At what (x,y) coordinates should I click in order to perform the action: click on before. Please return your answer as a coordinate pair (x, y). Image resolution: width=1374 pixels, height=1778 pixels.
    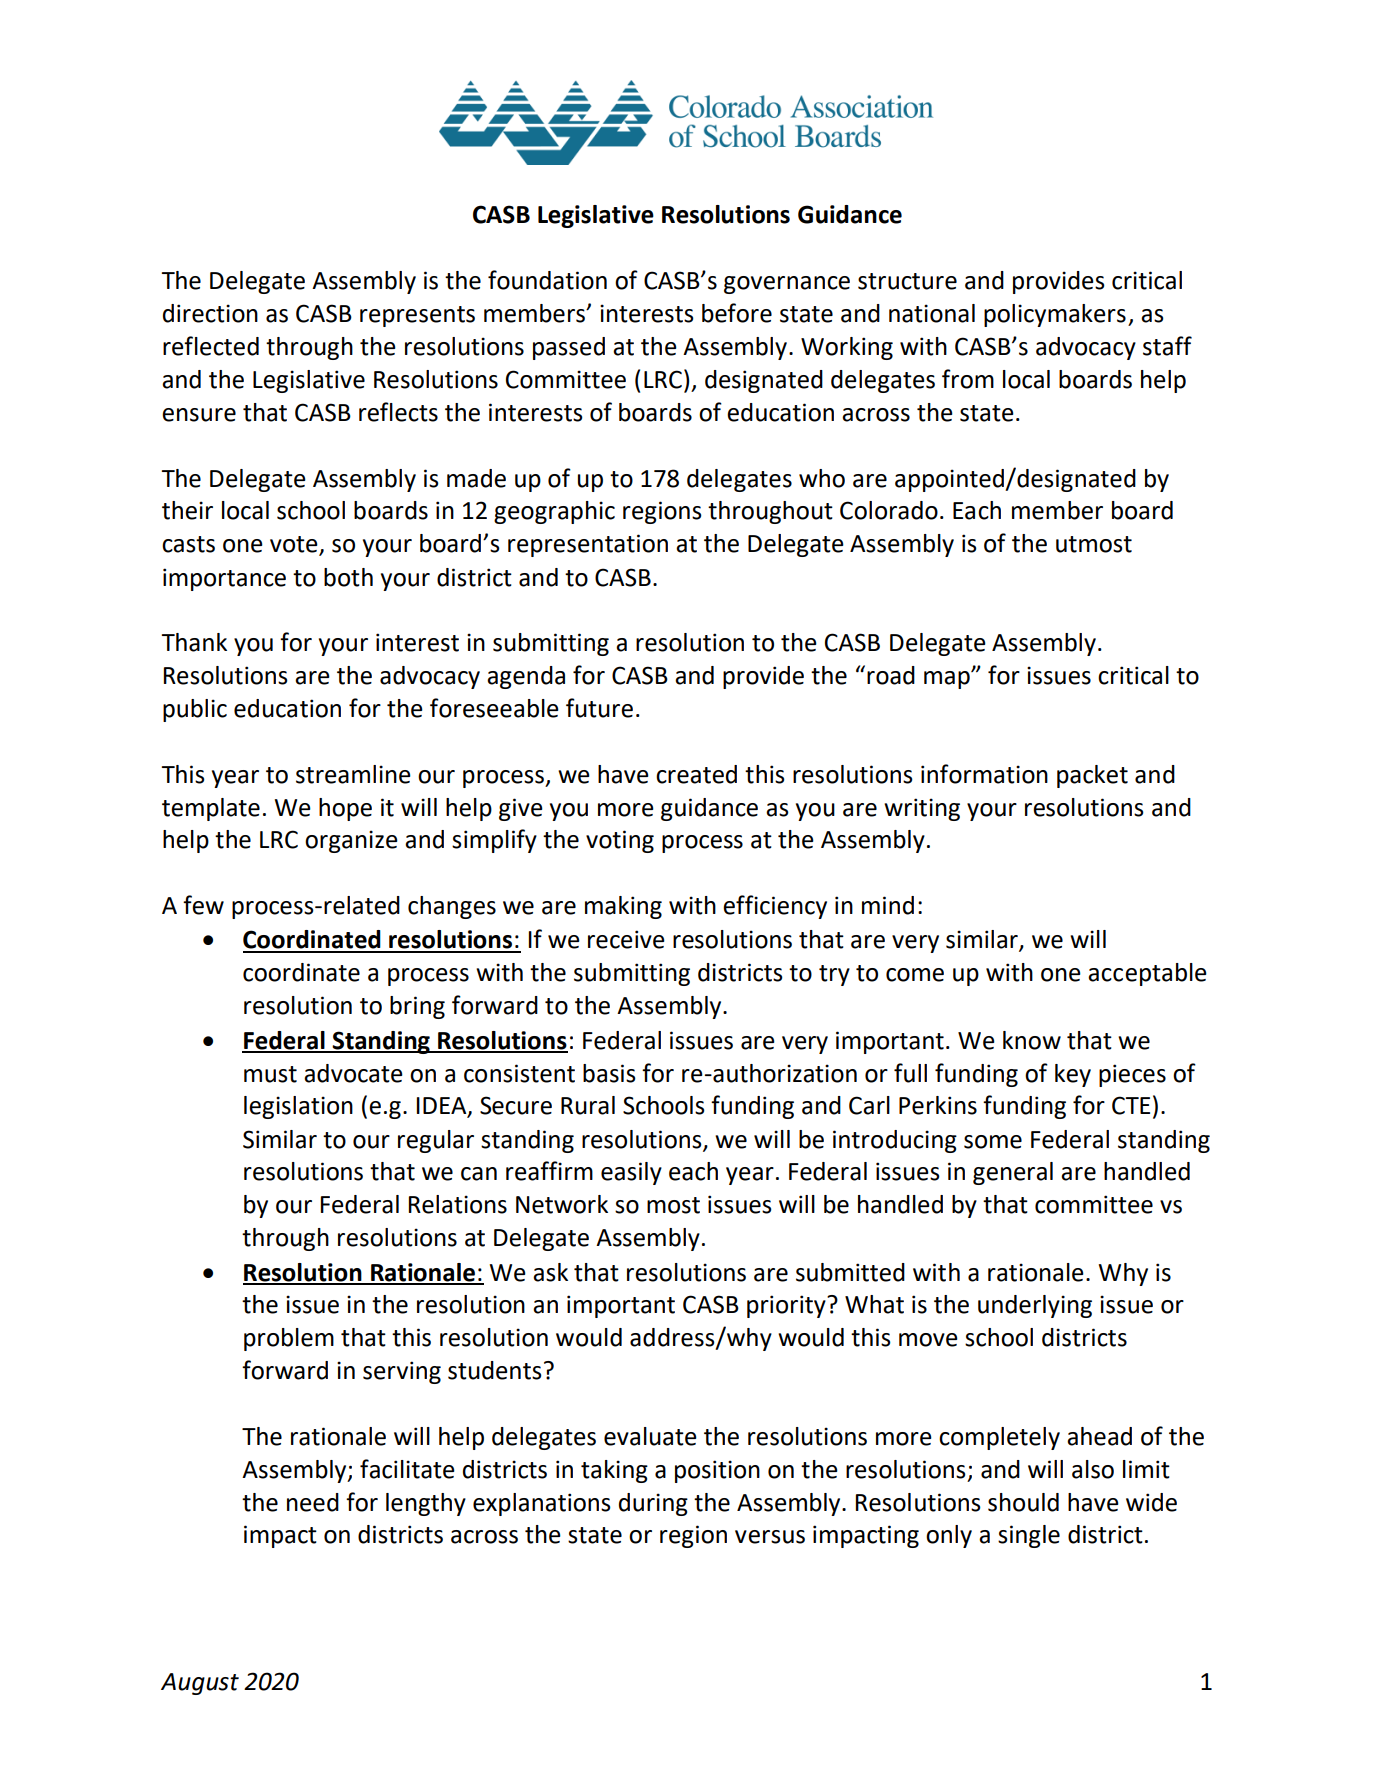
    Looking at the image, I should click on (737, 313).
